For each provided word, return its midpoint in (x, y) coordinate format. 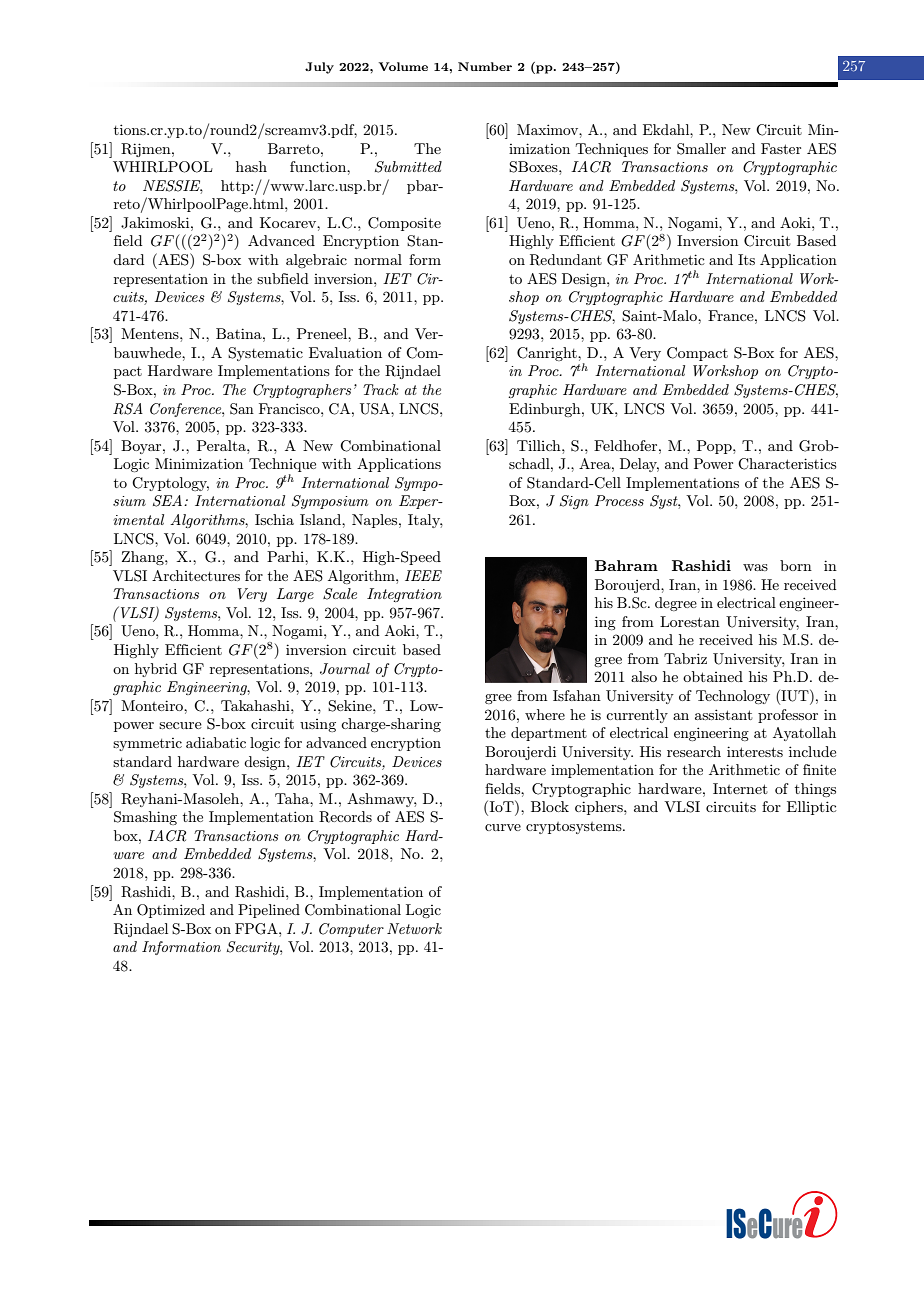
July (319, 68)
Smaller (701, 149)
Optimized (171, 911)
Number (485, 66)
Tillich (540, 445)
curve (503, 827)
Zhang (144, 558)
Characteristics (787, 464)
